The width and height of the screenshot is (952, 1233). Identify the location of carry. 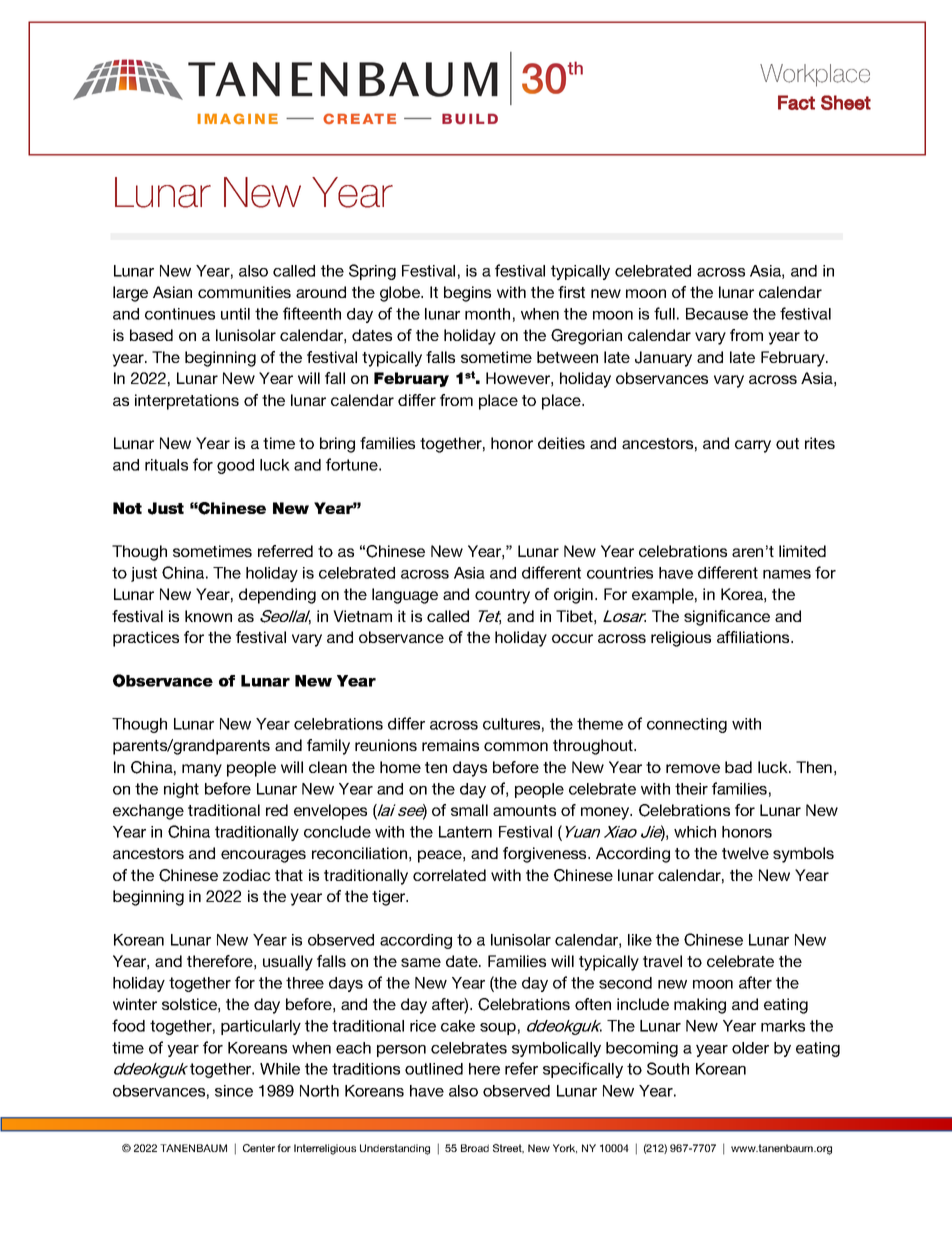
(753, 446).
